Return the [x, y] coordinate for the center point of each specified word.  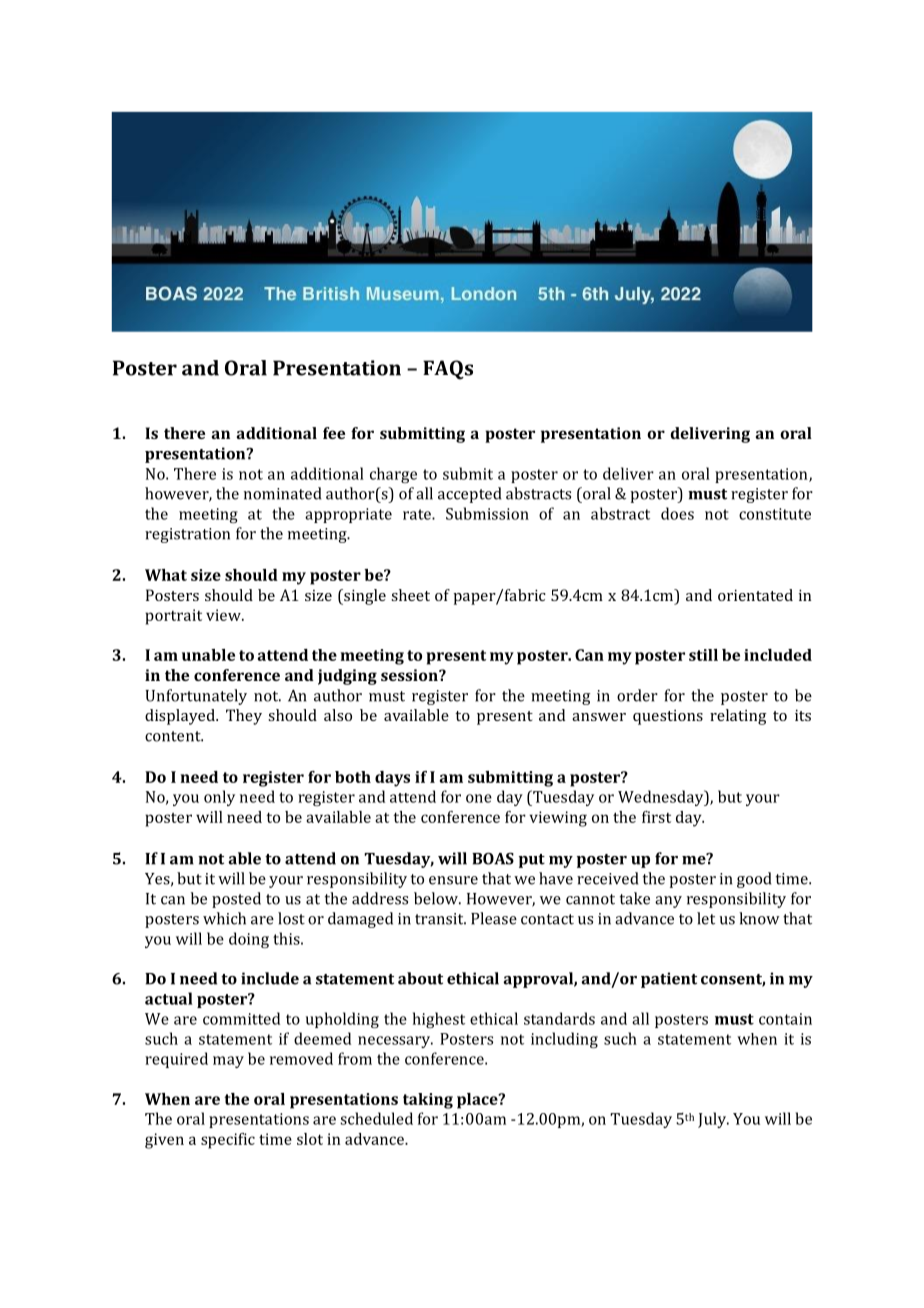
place [478, 1101]
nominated [282, 493]
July [713, 1120]
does [677, 513]
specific [228, 1141]
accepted [469, 495]
